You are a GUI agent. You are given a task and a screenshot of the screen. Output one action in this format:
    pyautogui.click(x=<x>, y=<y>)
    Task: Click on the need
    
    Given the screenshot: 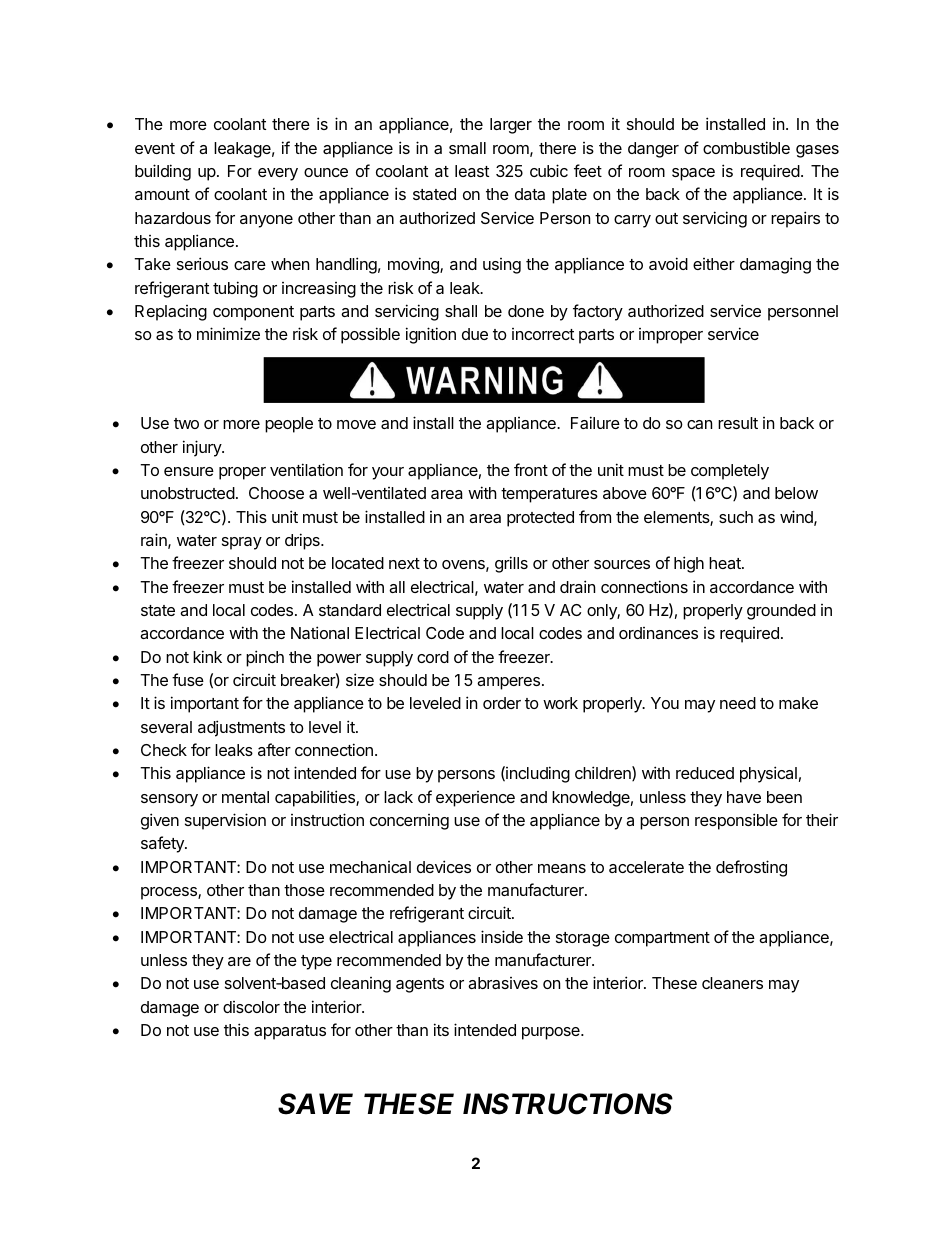 What is the action you would take?
    pyautogui.click(x=738, y=703)
